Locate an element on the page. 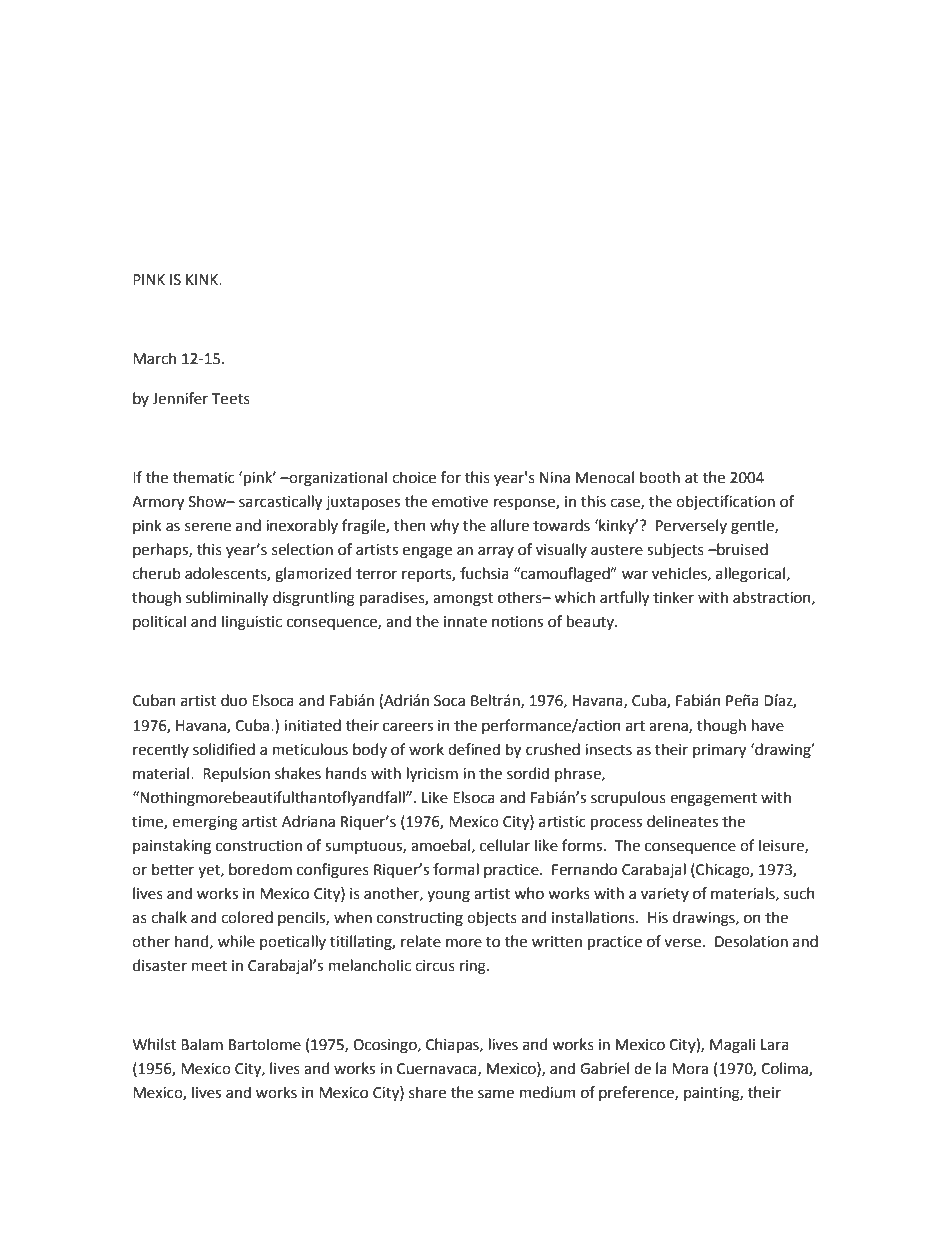 Image resolution: width=952 pixels, height=1233 pixels. tinker is located at coordinates (673, 597).
